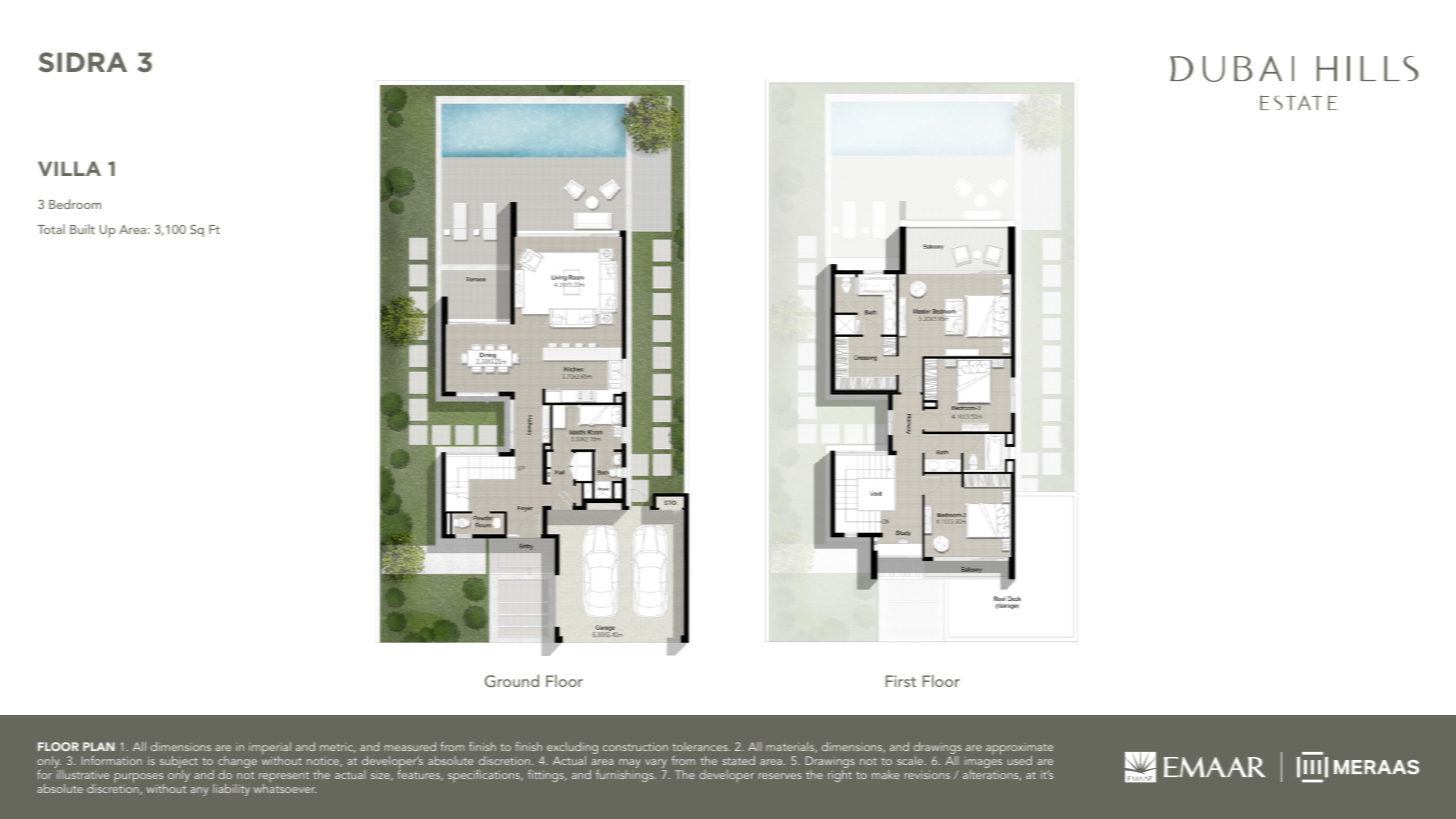 This image has height=819, width=1456. What do you see at coordinates (75, 204) in the image?
I see `Bedroom` at bounding box center [75, 204].
